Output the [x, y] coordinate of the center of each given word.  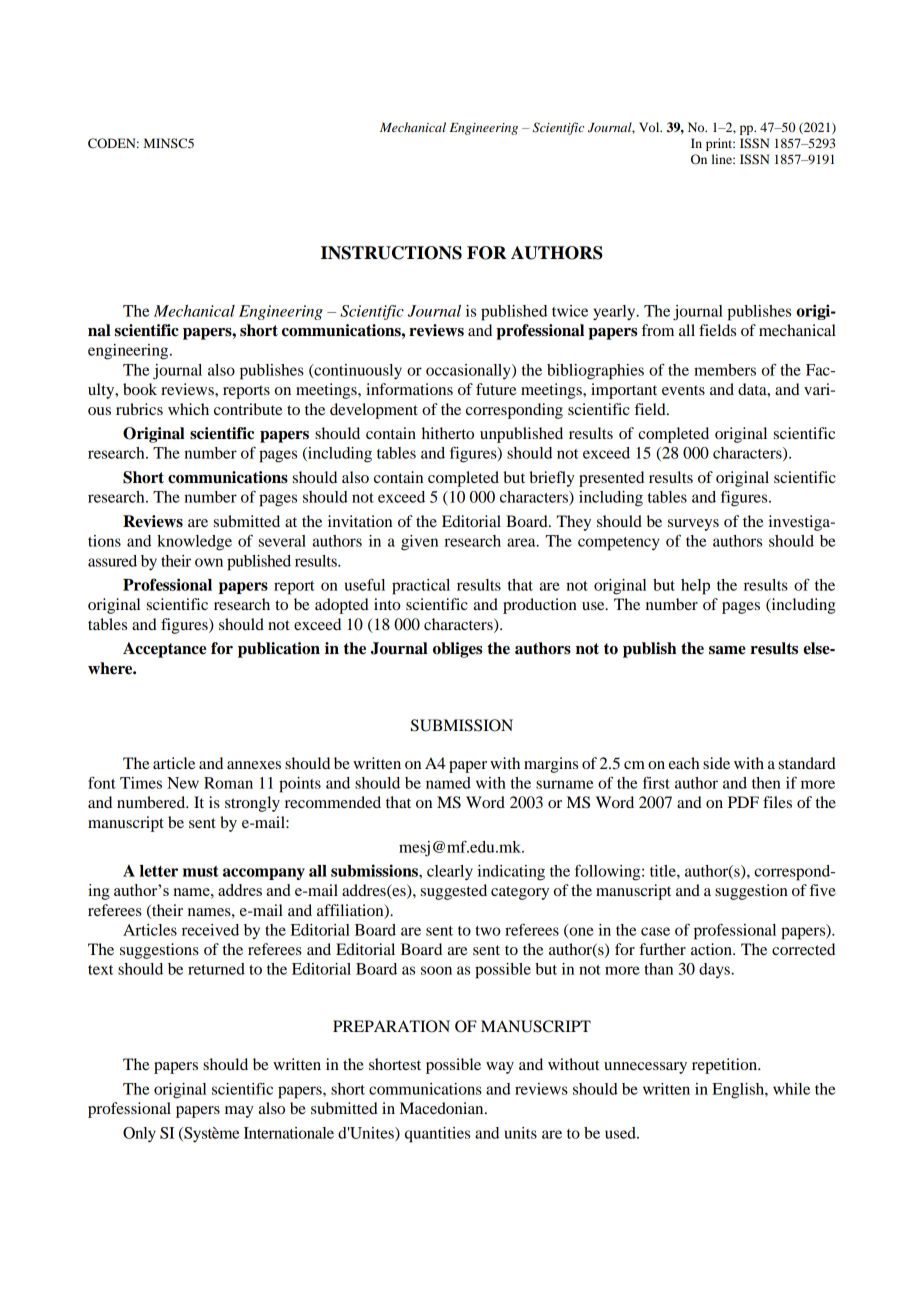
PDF [743, 802]
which [188, 409]
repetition [726, 1066]
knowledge [194, 543]
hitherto [448, 433]
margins [551, 765]
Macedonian [443, 1108]
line [723, 159]
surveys [693, 525]
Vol [650, 127]
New [183, 783]
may [239, 1112]
